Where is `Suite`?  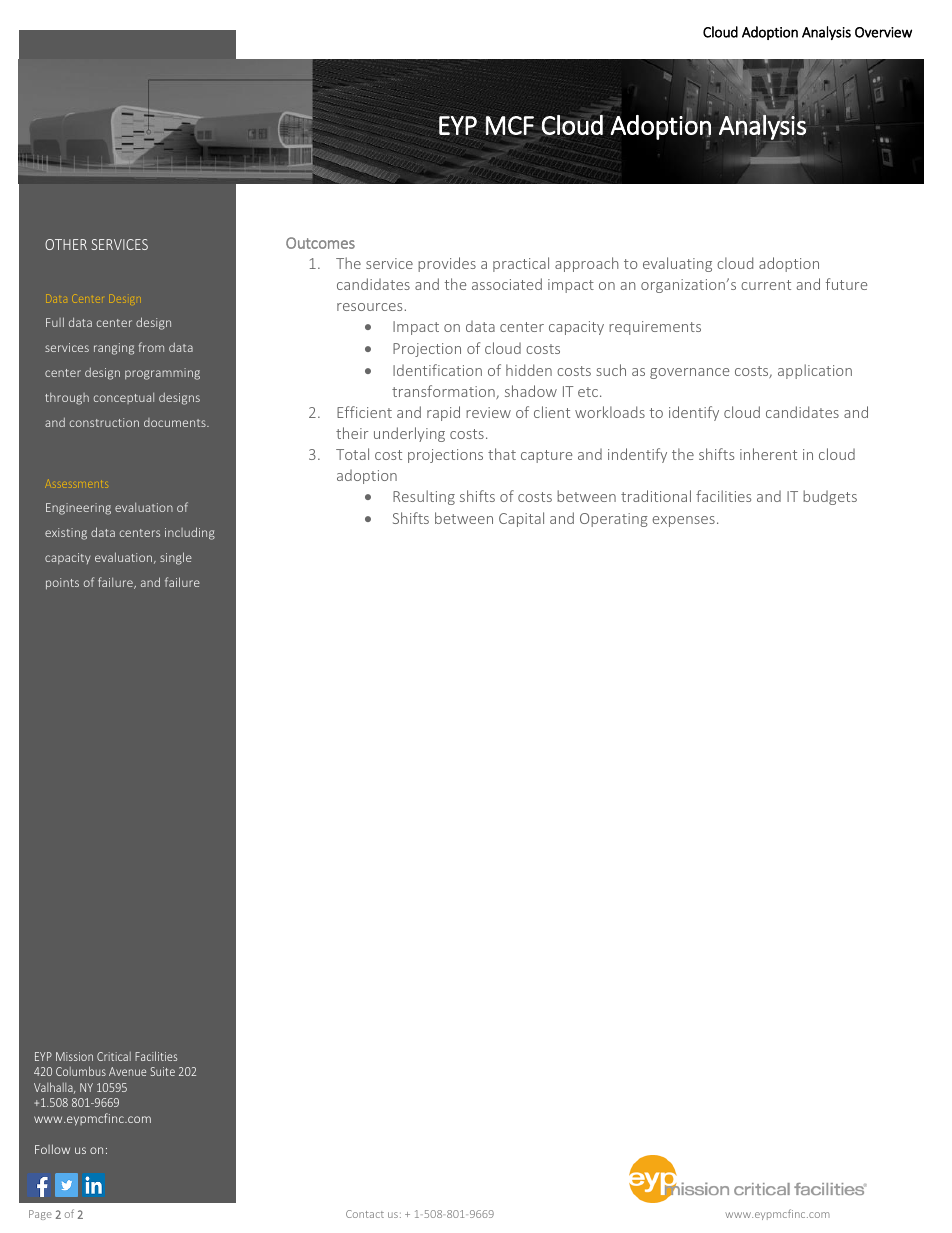
Suite is located at coordinates (163, 1071).
